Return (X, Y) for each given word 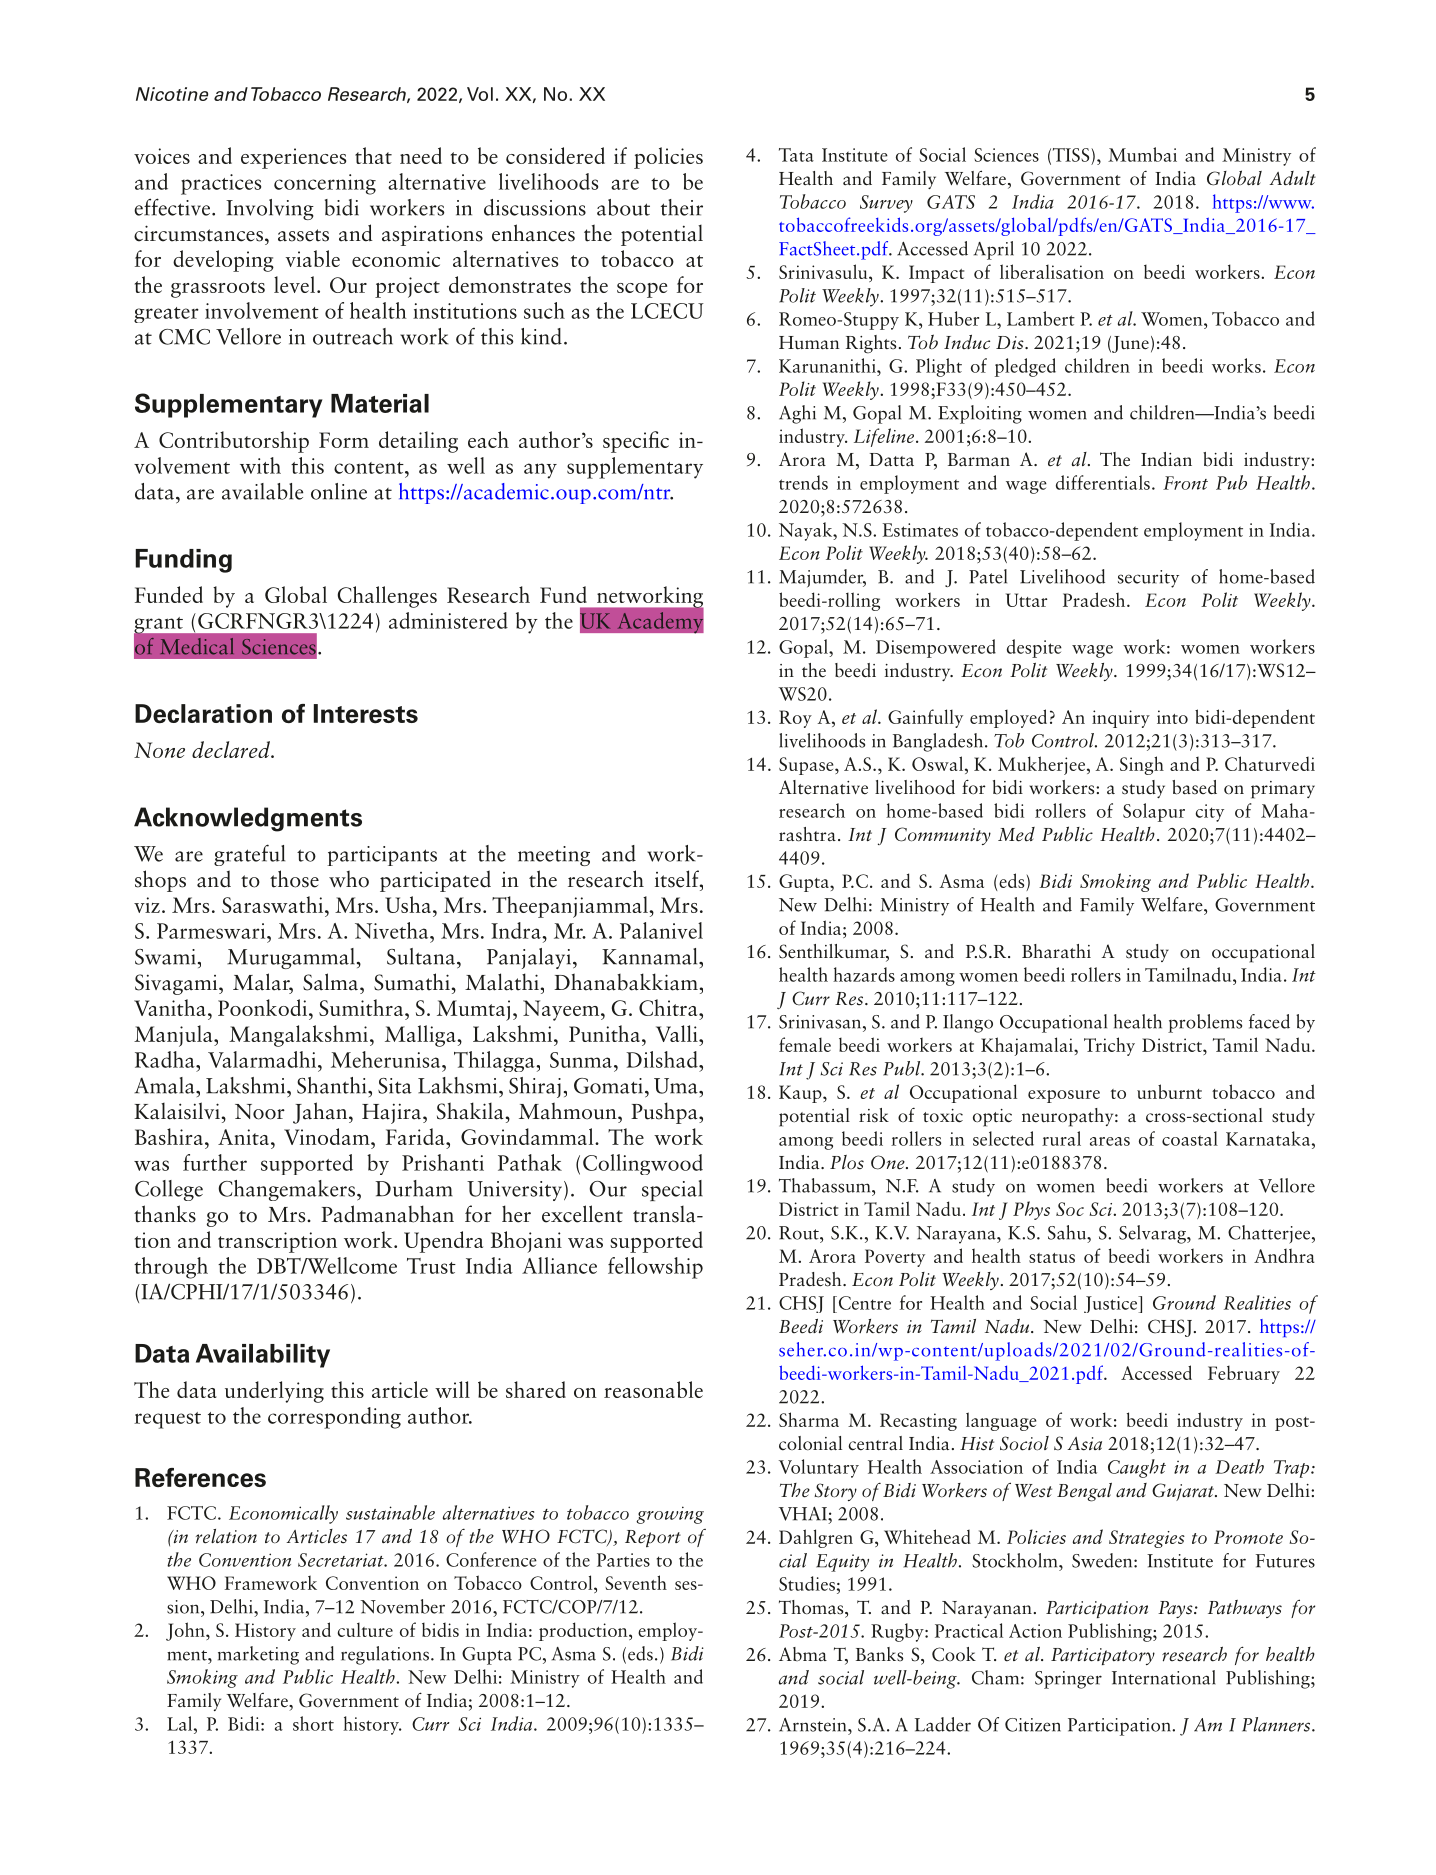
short (313, 1723)
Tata (796, 155)
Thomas (812, 1607)
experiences (293, 158)
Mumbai (1142, 154)
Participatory (1103, 1656)
